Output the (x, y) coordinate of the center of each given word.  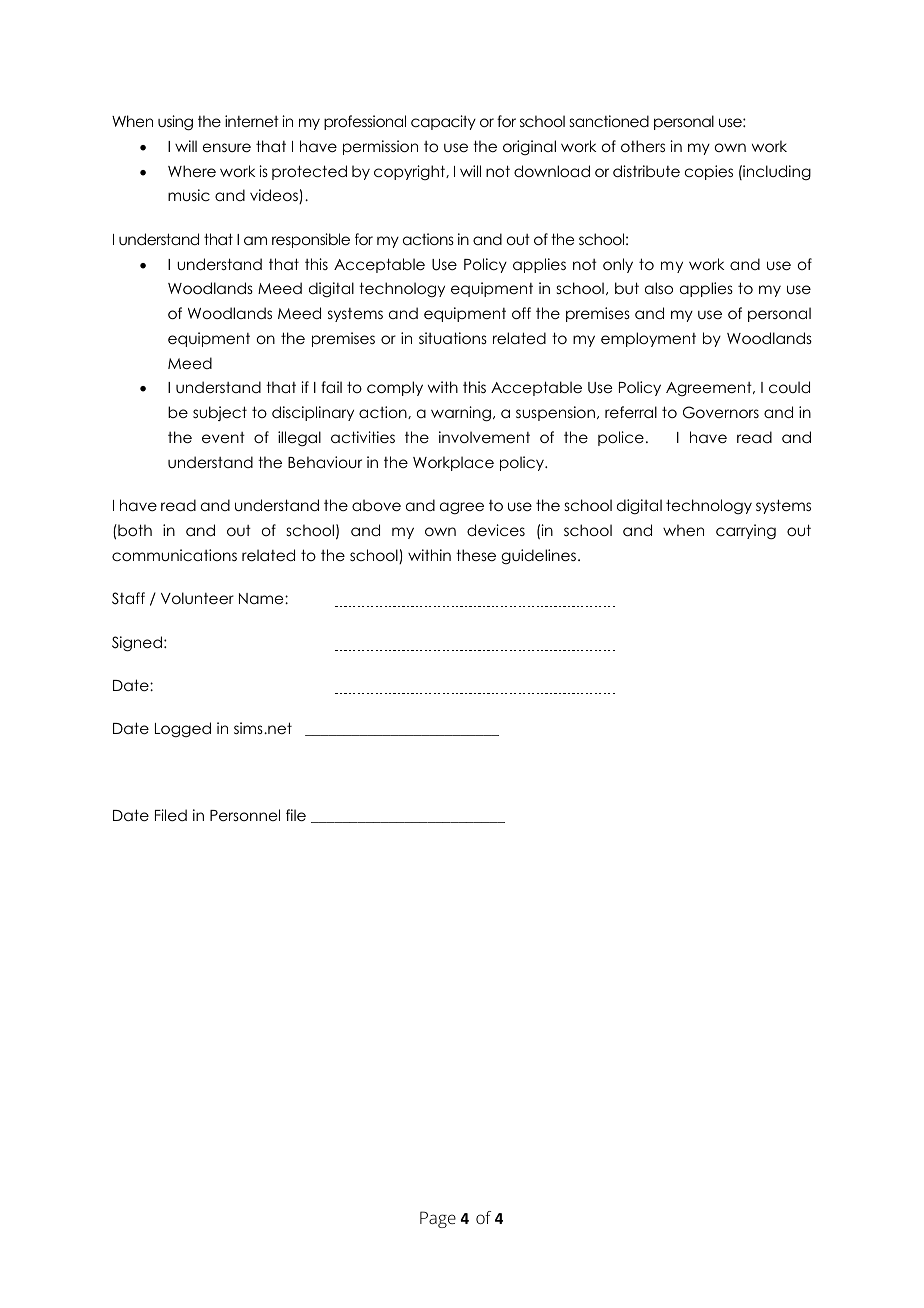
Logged (183, 729)
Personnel (245, 815)
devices (496, 530)
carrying (746, 532)
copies (709, 172)
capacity (443, 122)
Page (438, 1219)
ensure (227, 147)
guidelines (538, 556)
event (223, 437)
